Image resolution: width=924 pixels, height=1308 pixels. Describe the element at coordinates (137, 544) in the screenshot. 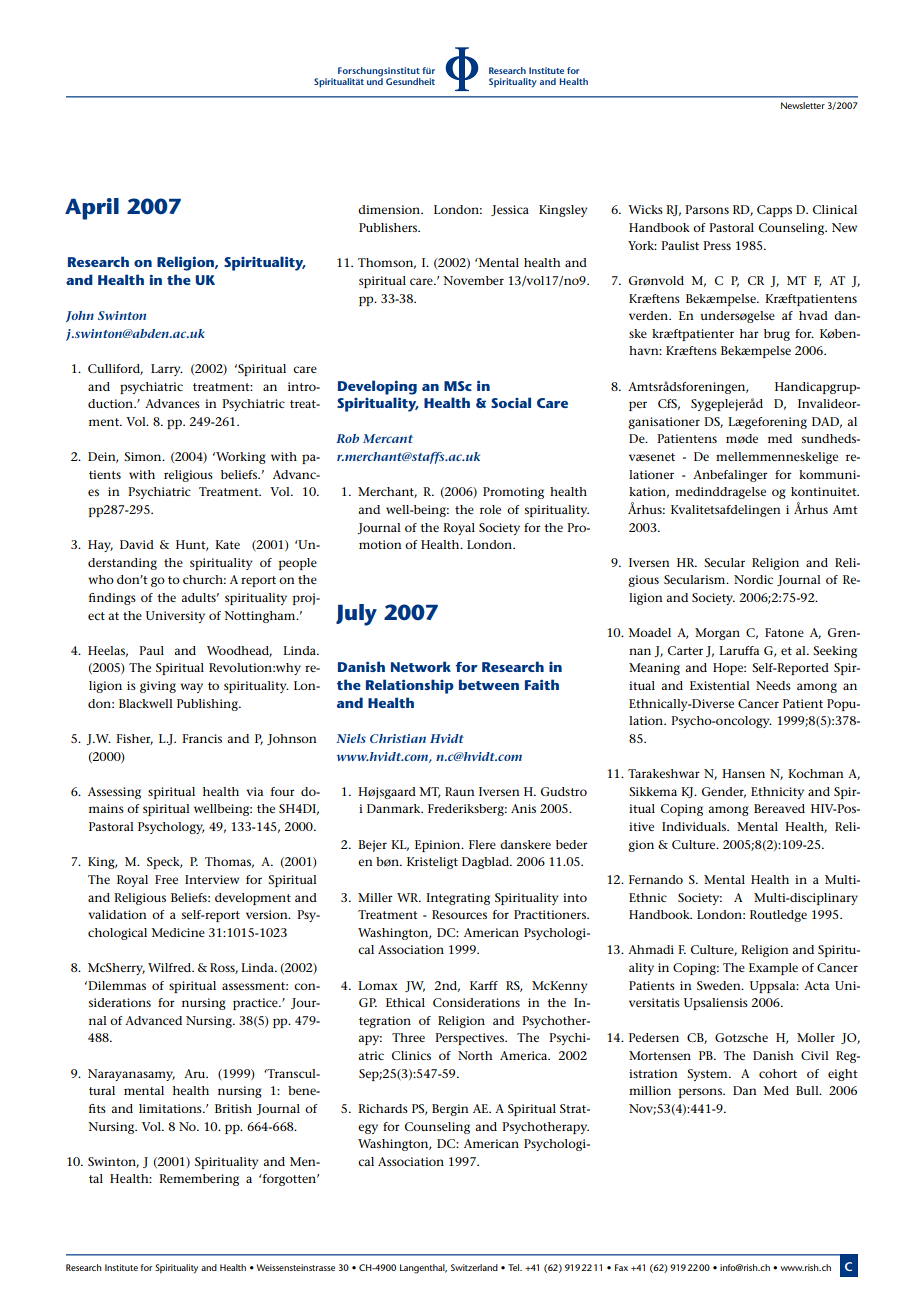

I see `David` at that location.
